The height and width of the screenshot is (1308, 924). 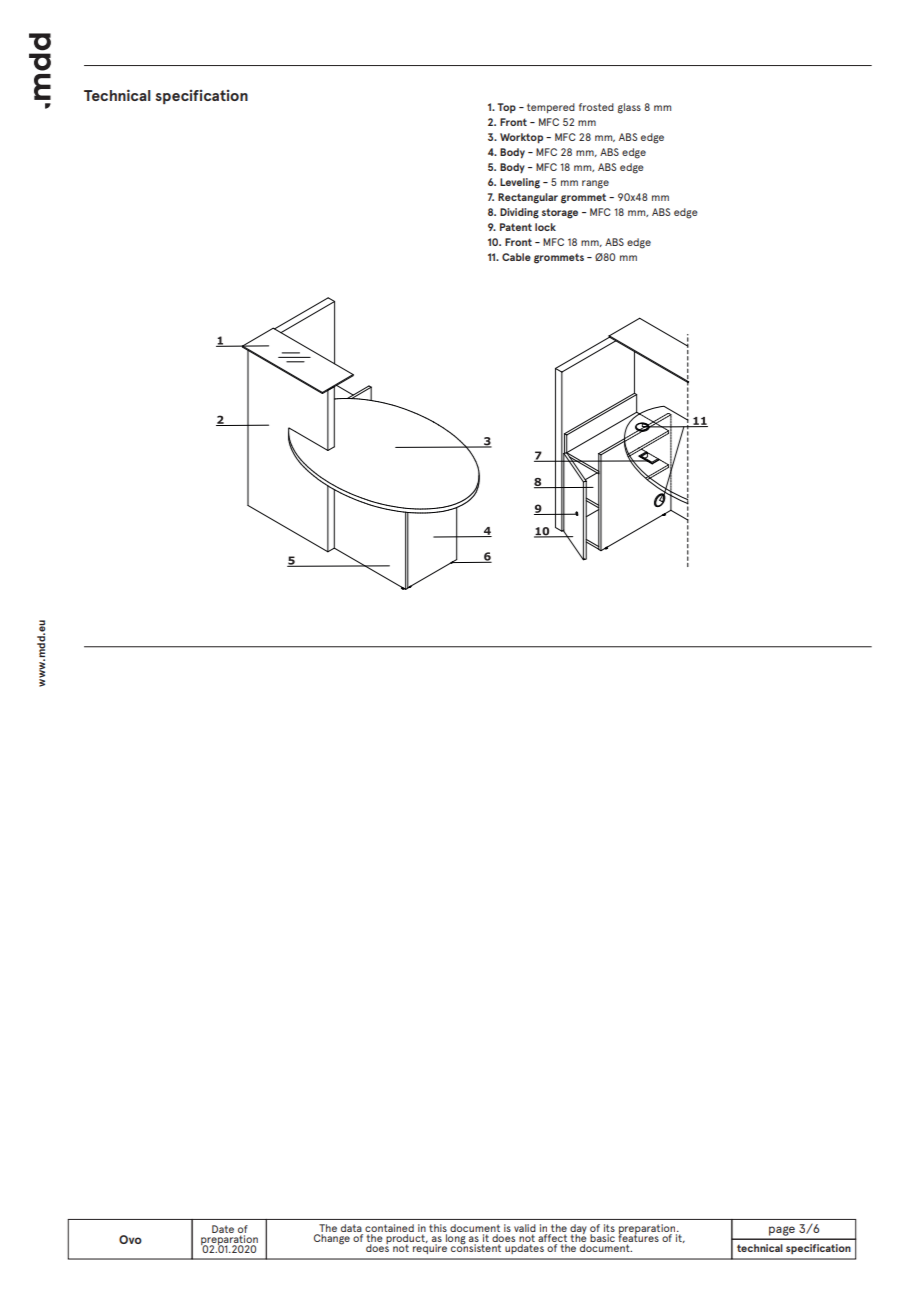 What do you see at coordinates (602, 1238) in the screenshot?
I see `basic` at bounding box center [602, 1238].
